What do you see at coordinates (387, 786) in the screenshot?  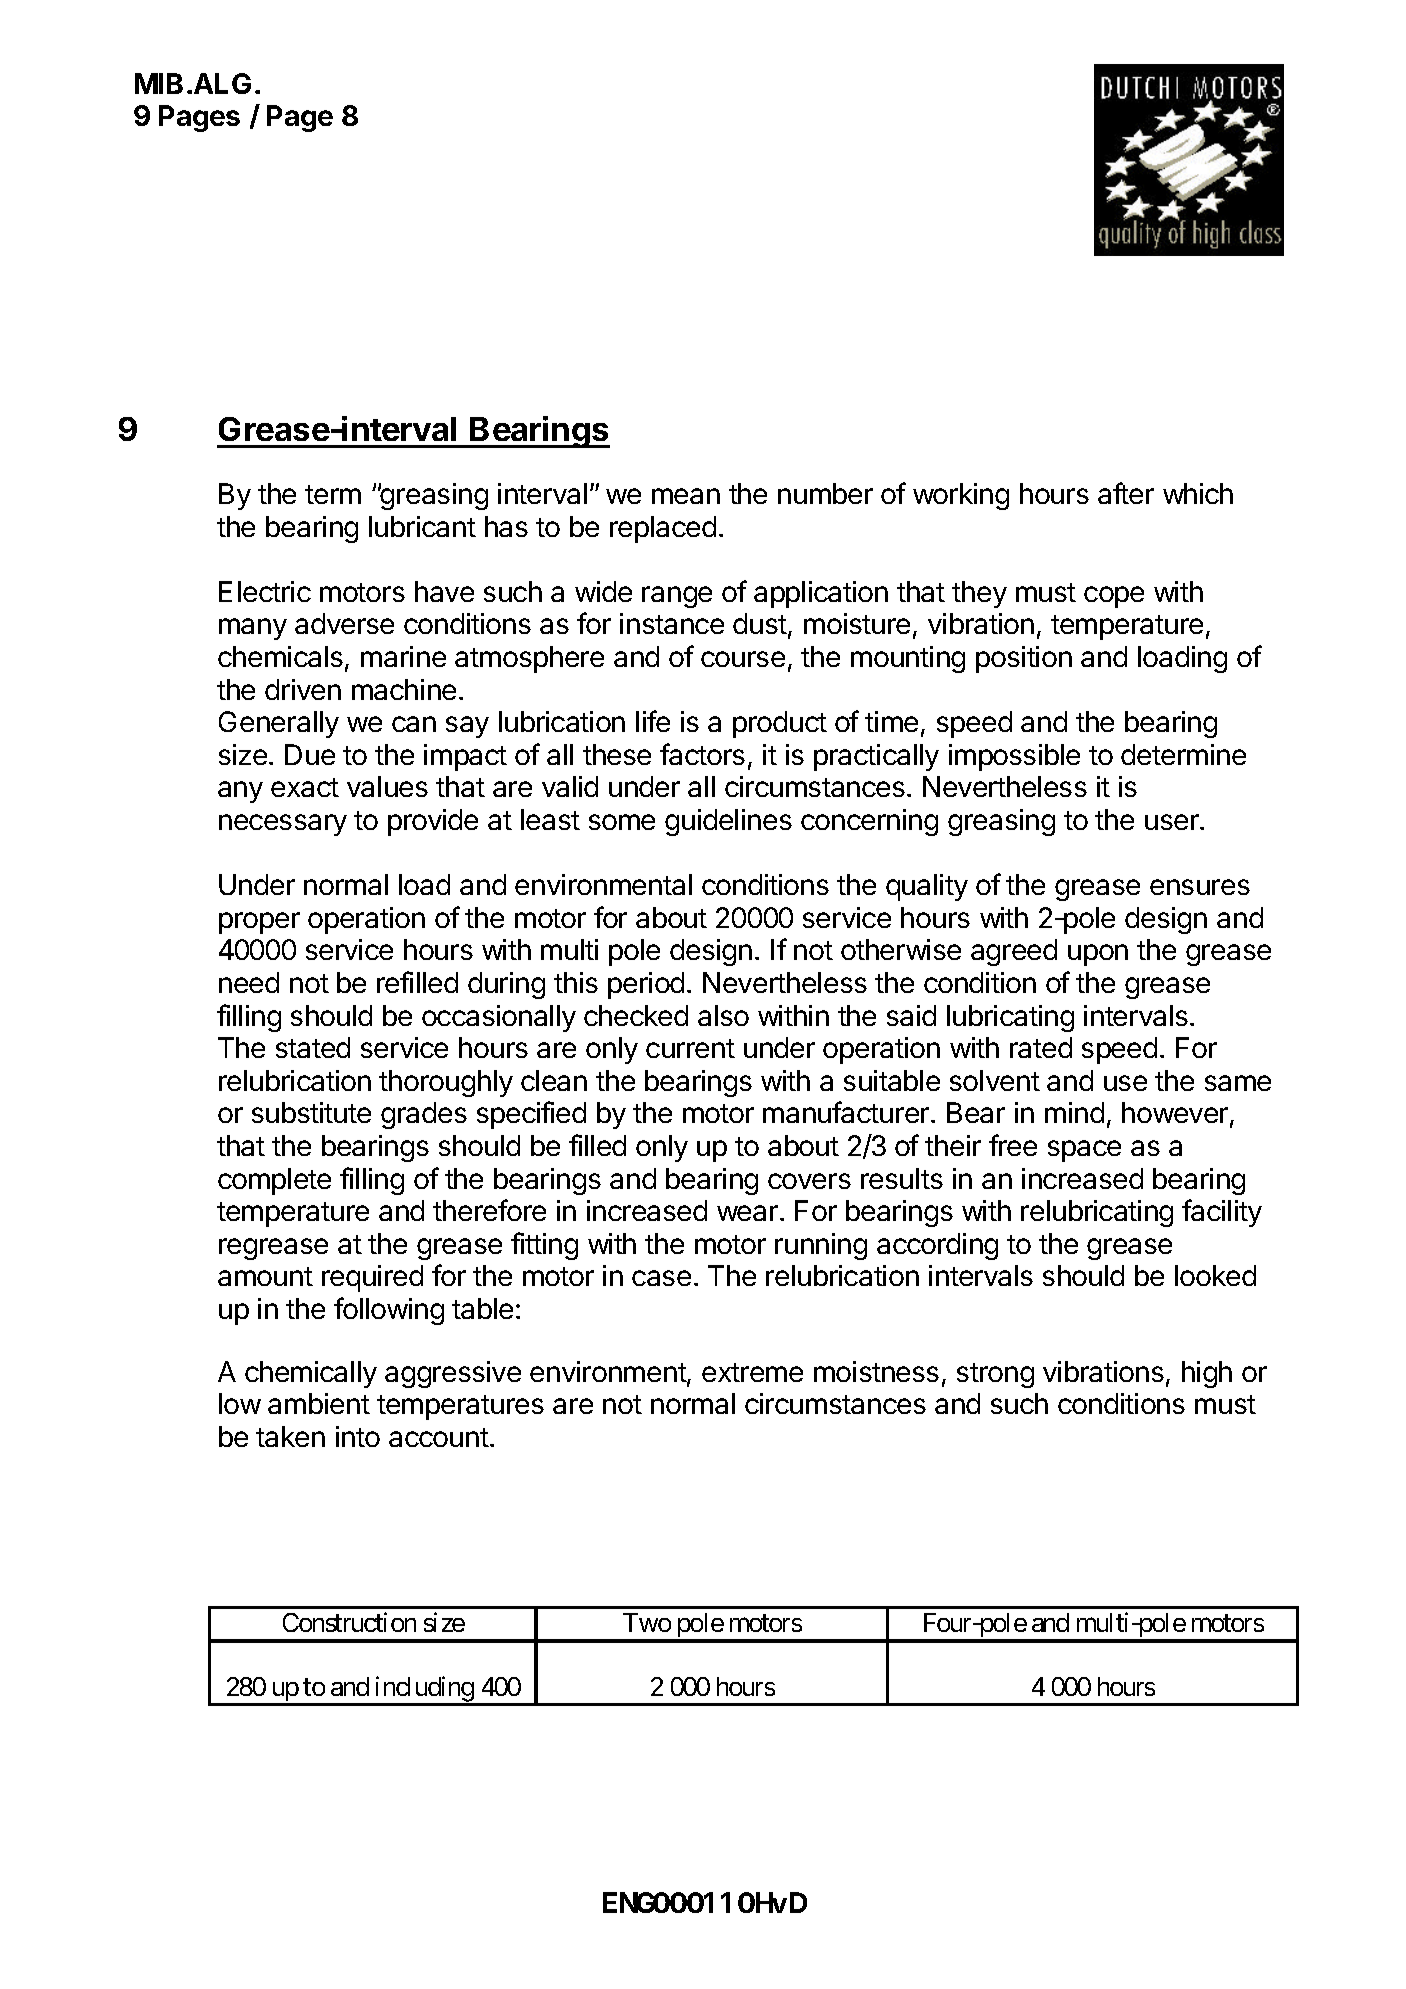 I see `values` at bounding box center [387, 786].
